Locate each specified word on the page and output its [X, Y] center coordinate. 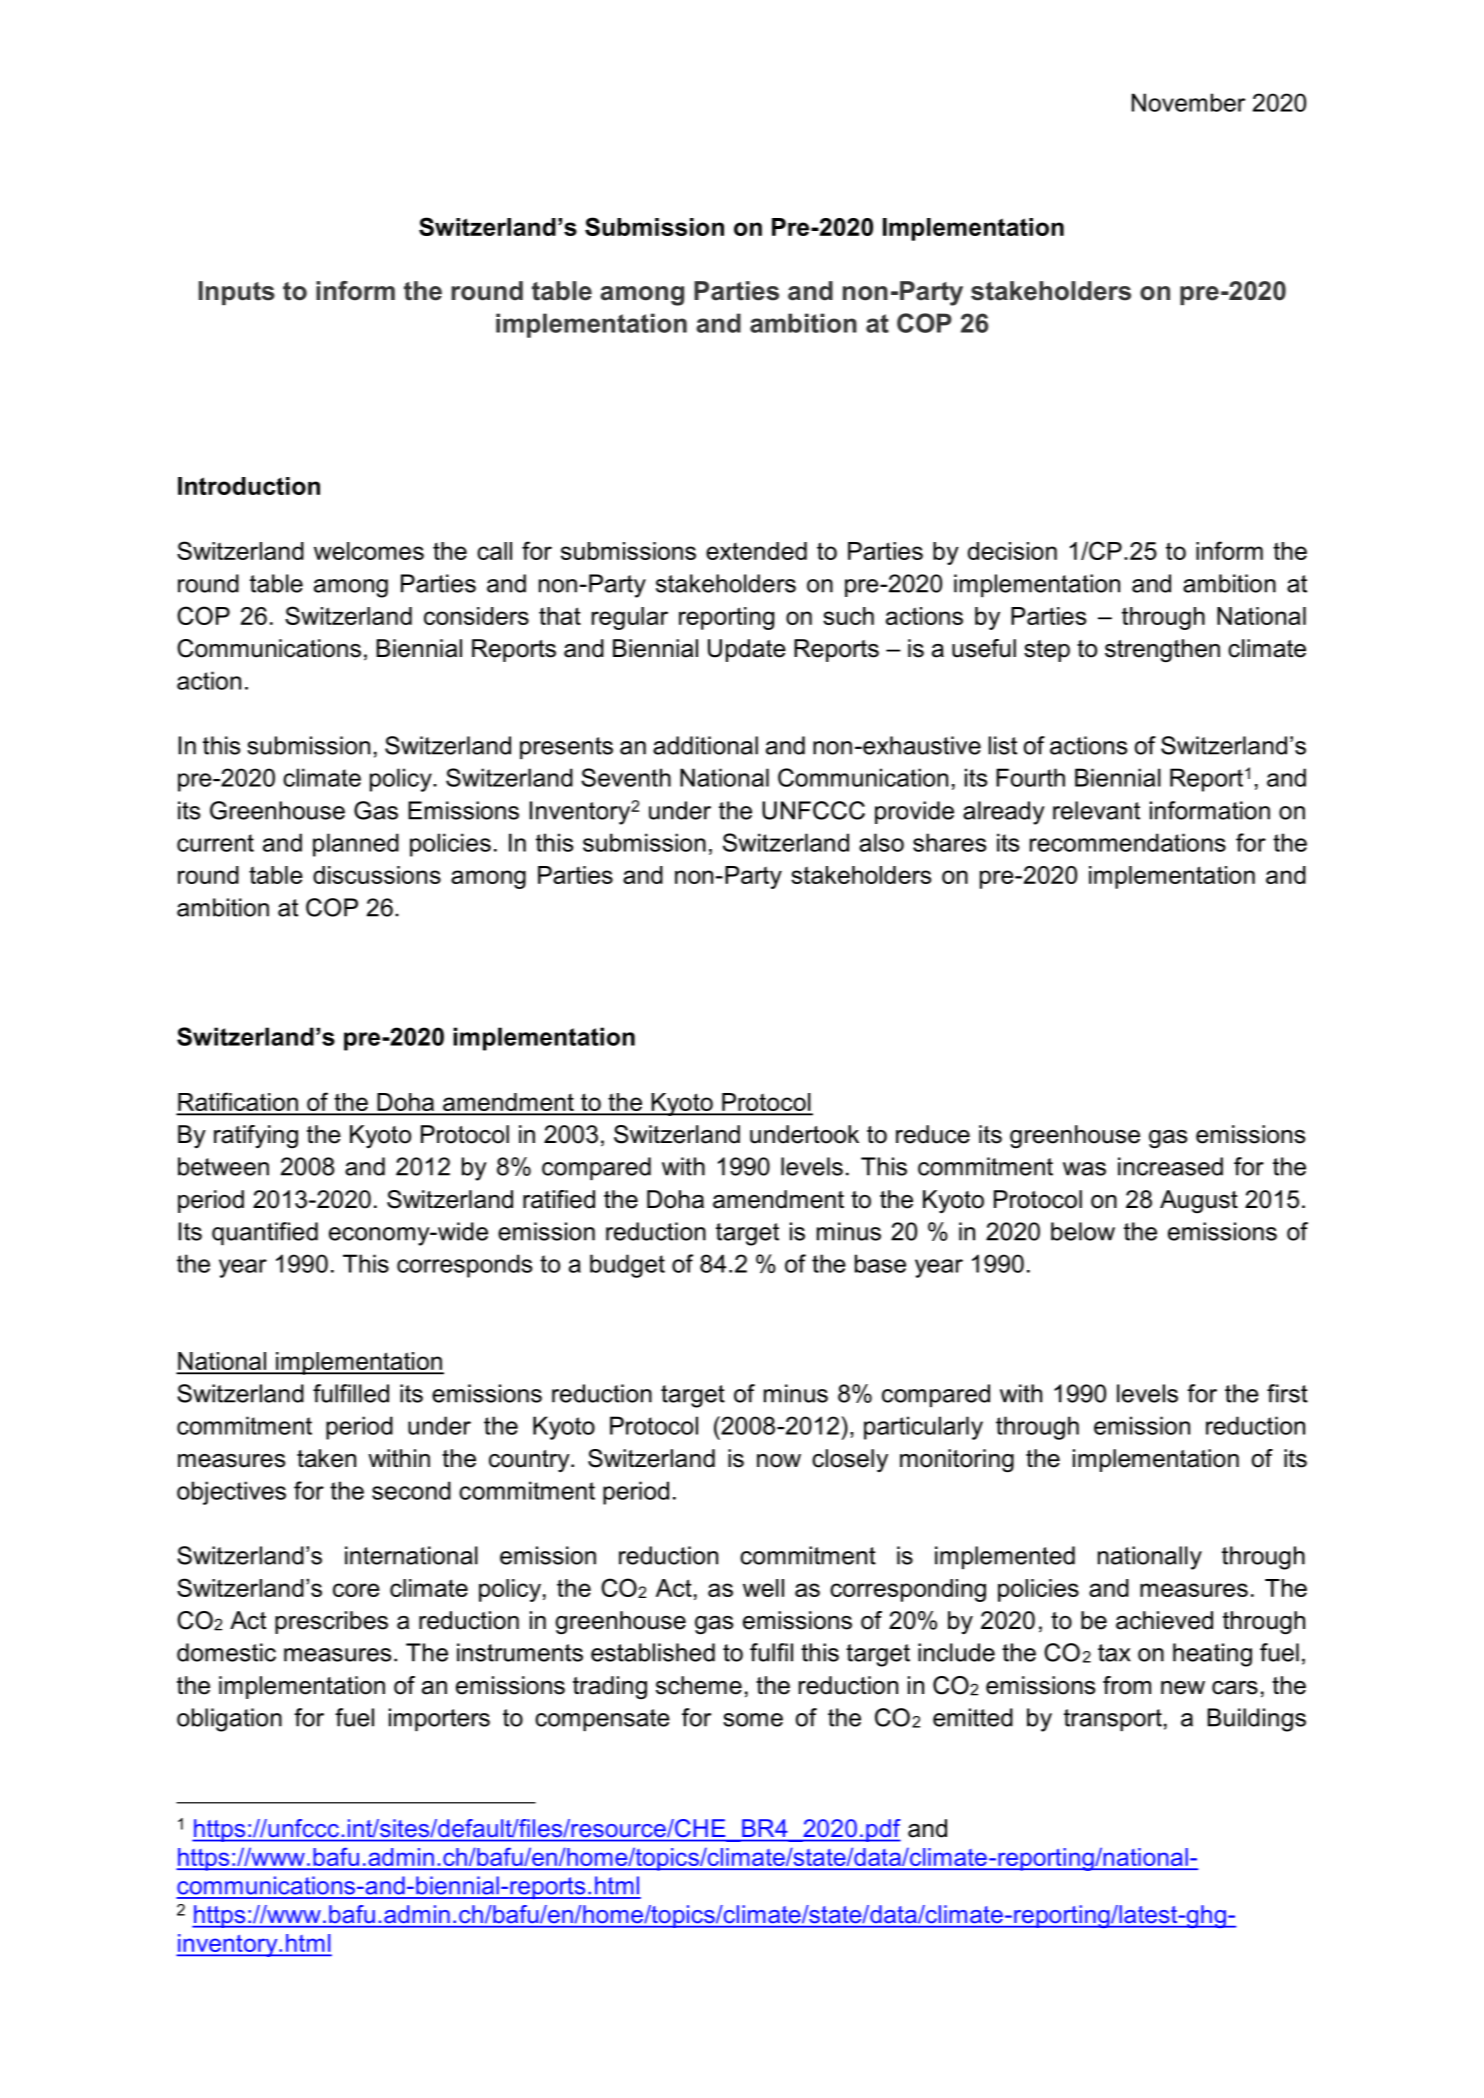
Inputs [237, 293]
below [1083, 1231]
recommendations [1128, 842]
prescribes [331, 1622]
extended [756, 551]
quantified [265, 1233]
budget [627, 1266]
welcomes [369, 551]
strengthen [1162, 651]
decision [1012, 551]
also [881, 842]
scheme [699, 1685]
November [1188, 102]
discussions [377, 875]
